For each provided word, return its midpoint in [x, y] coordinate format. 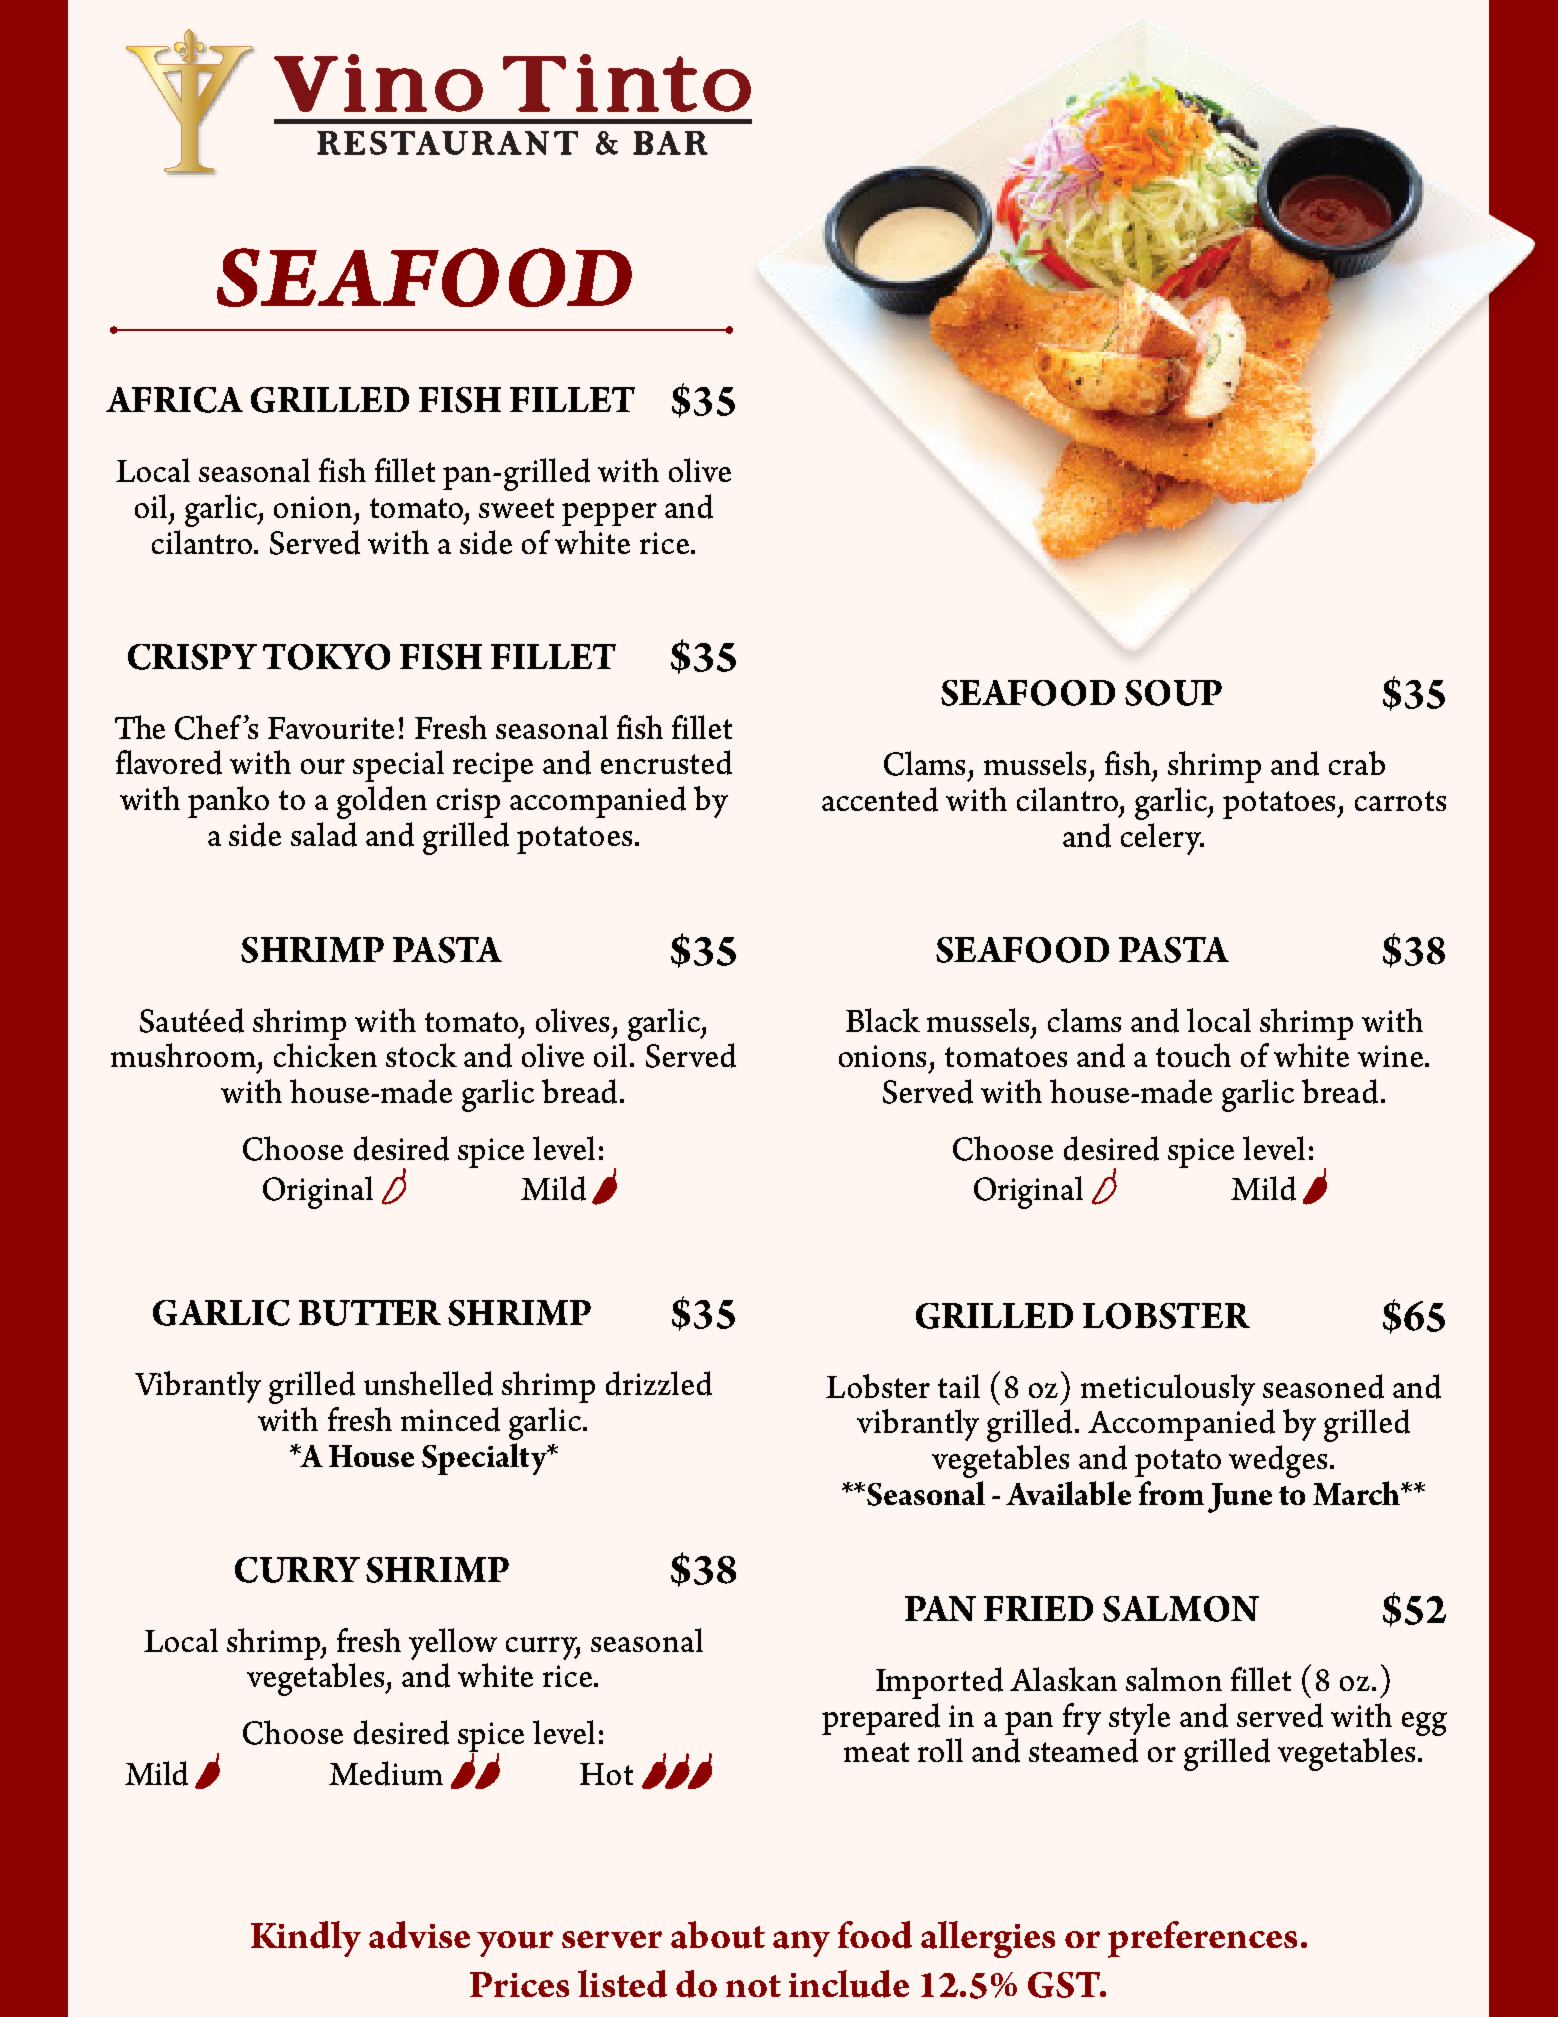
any [801, 1944]
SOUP [1173, 693]
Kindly [306, 1939]
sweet [516, 508]
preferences [1202, 1939]
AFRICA [174, 400]
